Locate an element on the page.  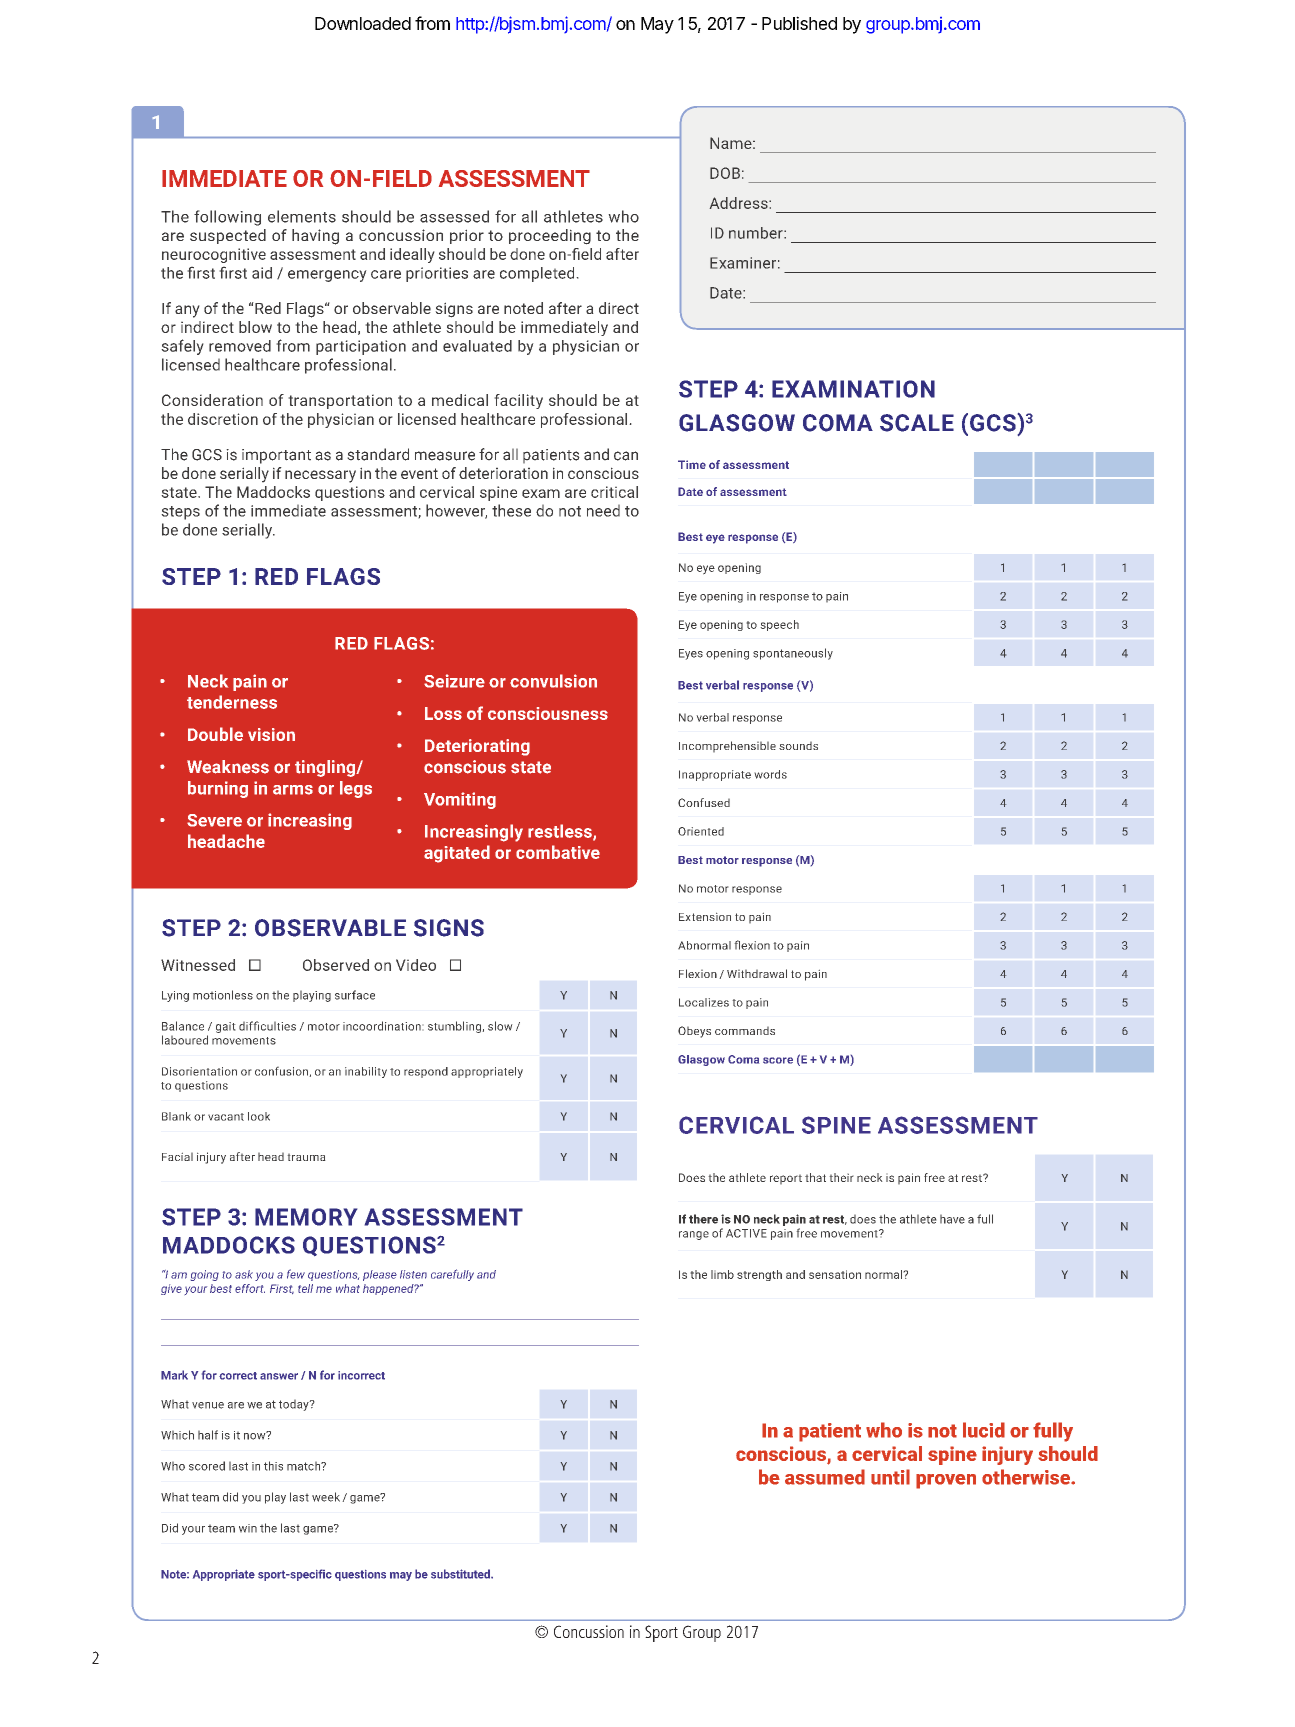
combative is located at coordinates (558, 852).
